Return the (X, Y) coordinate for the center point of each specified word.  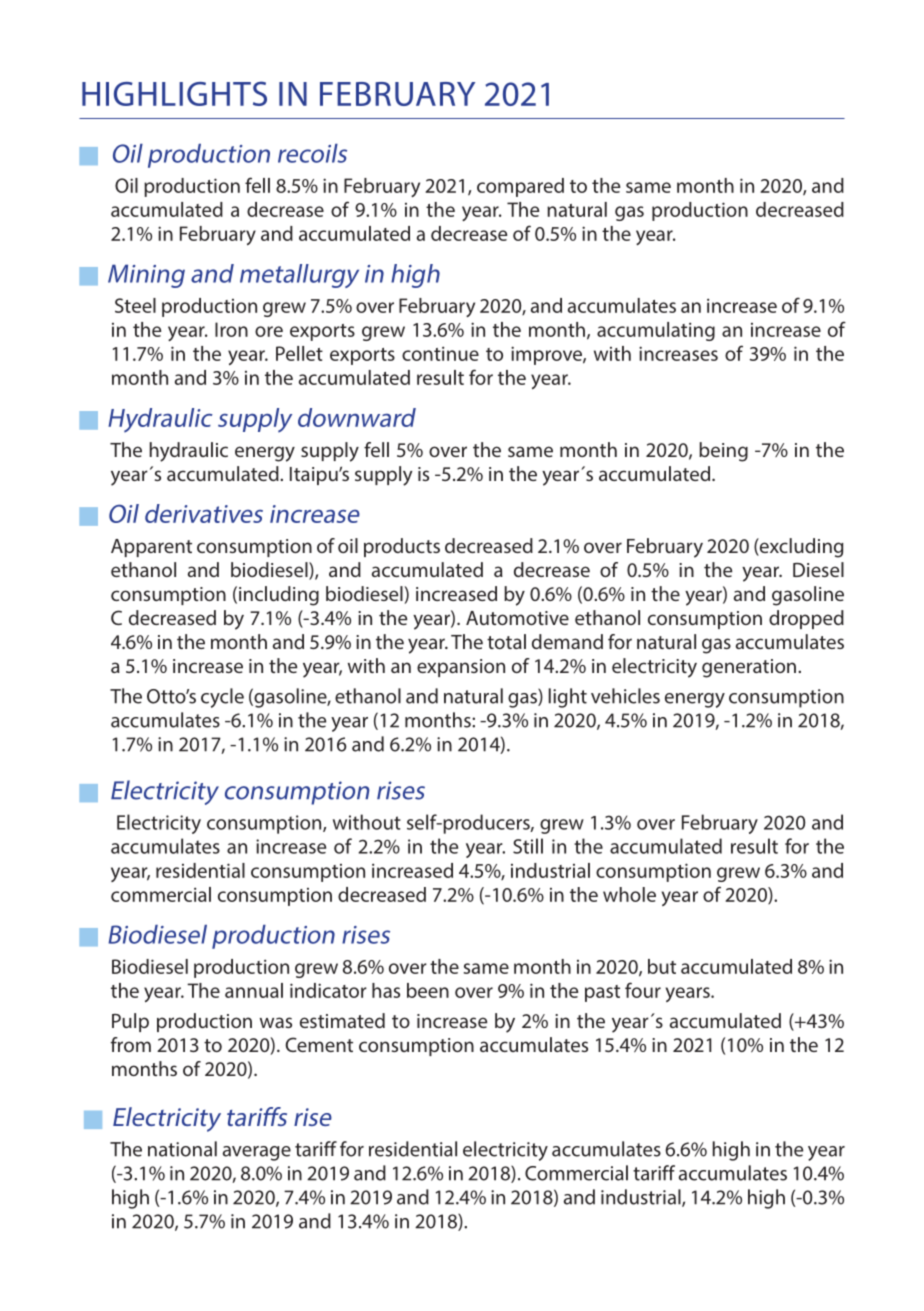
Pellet (299, 353)
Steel (135, 305)
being (723, 452)
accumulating (656, 331)
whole (629, 894)
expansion (461, 668)
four (643, 990)
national (182, 1149)
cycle (222, 698)
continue (440, 353)
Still (528, 846)
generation (749, 668)
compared (520, 187)
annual (254, 990)
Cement (319, 1044)
